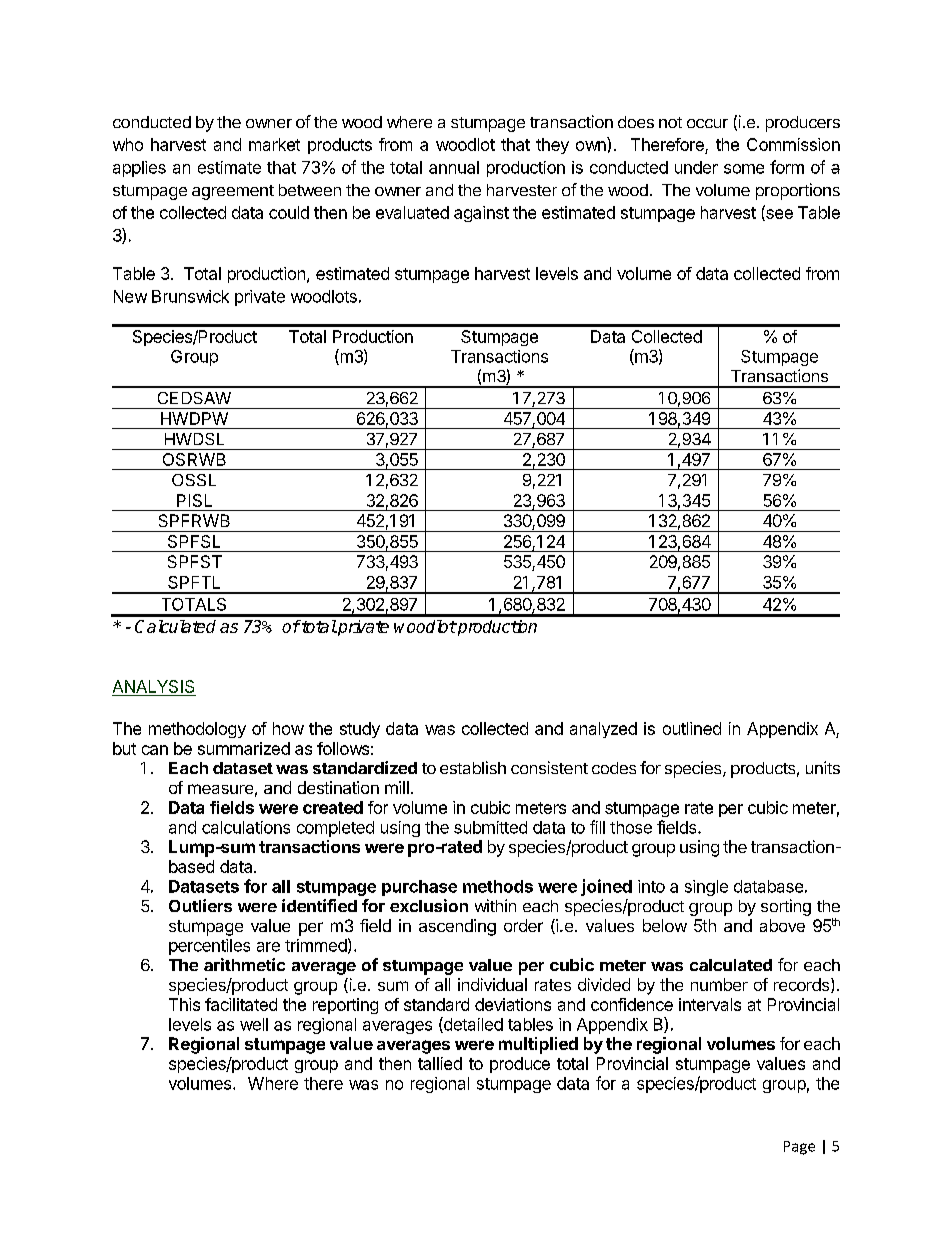  I want to click on study, so click(360, 730).
